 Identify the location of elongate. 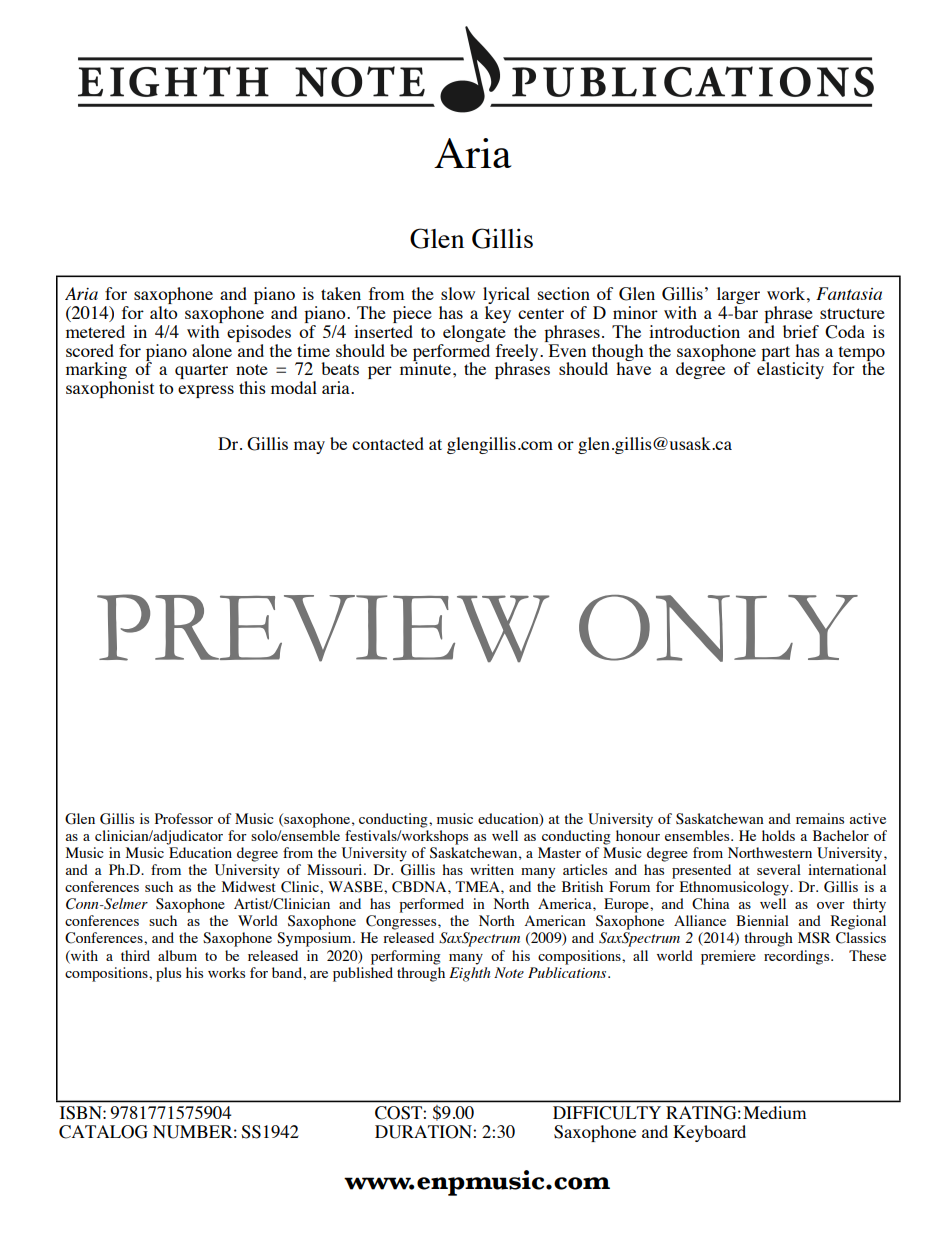
(474, 333).
